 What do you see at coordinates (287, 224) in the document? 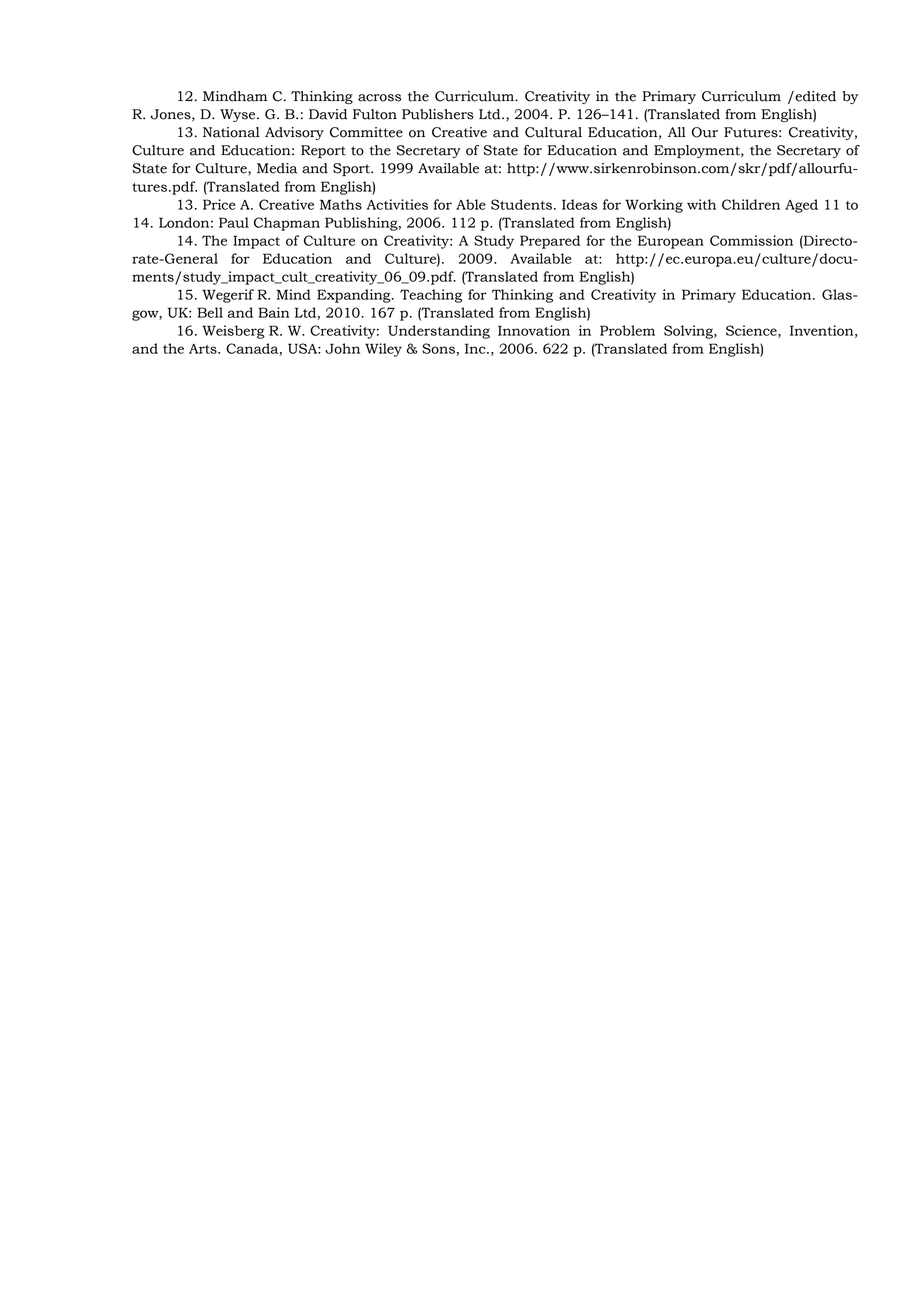
I see `Chapman` at bounding box center [287, 224].
